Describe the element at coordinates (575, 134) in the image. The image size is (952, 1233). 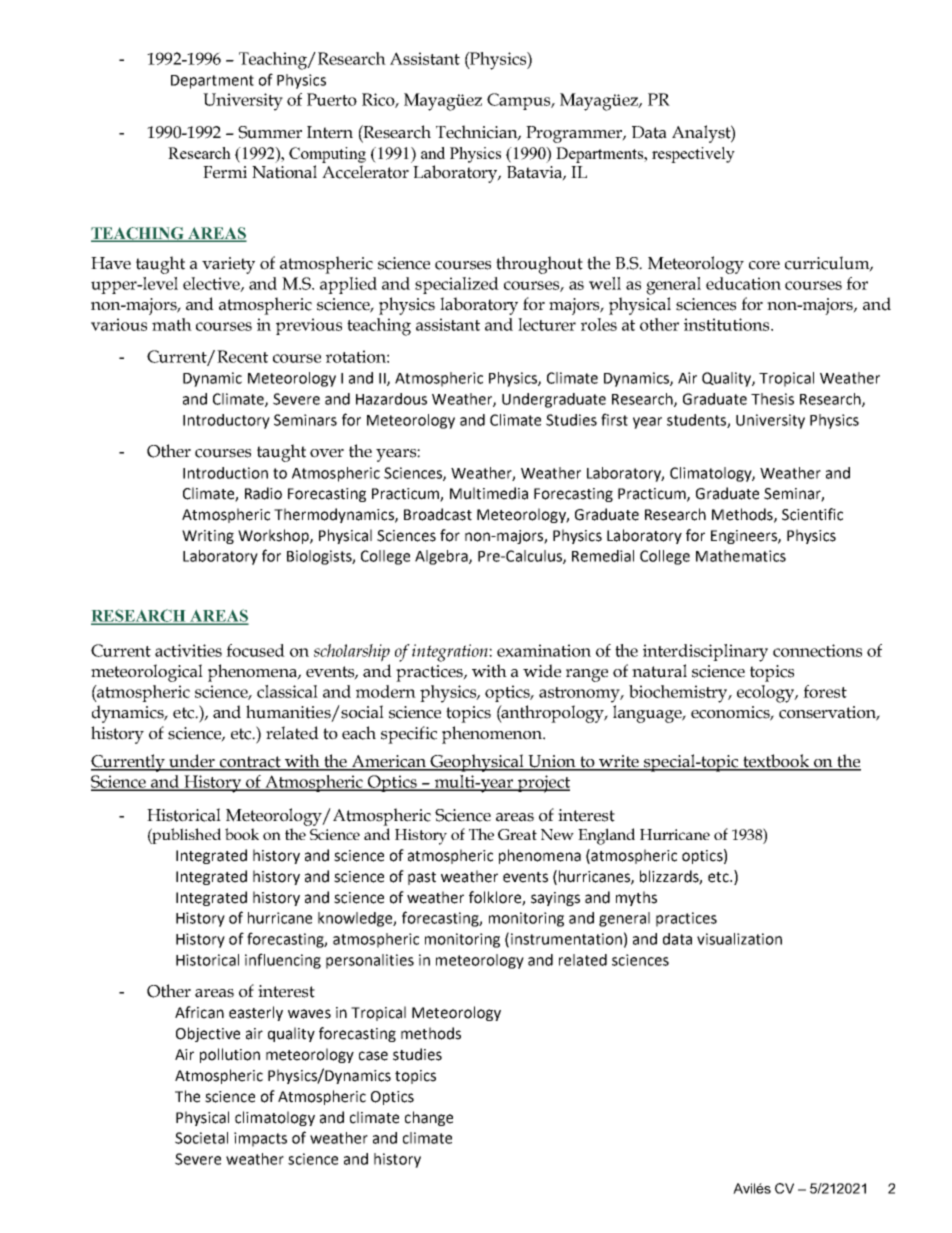
I see `Programmer` at that location.
